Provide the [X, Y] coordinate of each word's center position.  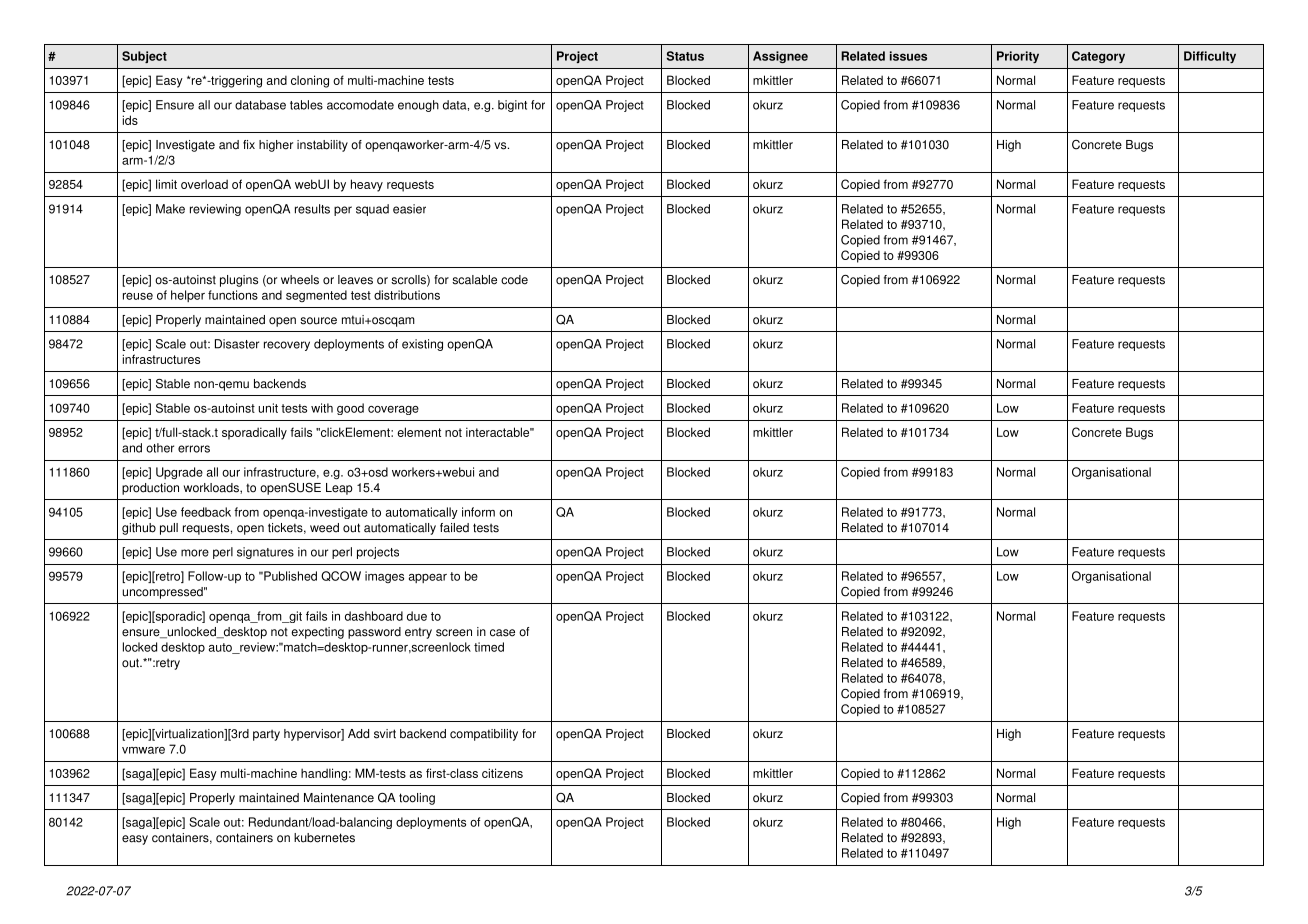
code [514, 280]
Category [1098, 57]
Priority [1018, 57]
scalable [474, 280]
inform [478, 512]
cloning [310, 81]
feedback [206, 512]
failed [454, 528]
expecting [317, 633]
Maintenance [339, 798]
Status [685, 56]
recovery [287, 346]
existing [422, 345]
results [312, 209]
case [502, 633]
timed [489, 647]
